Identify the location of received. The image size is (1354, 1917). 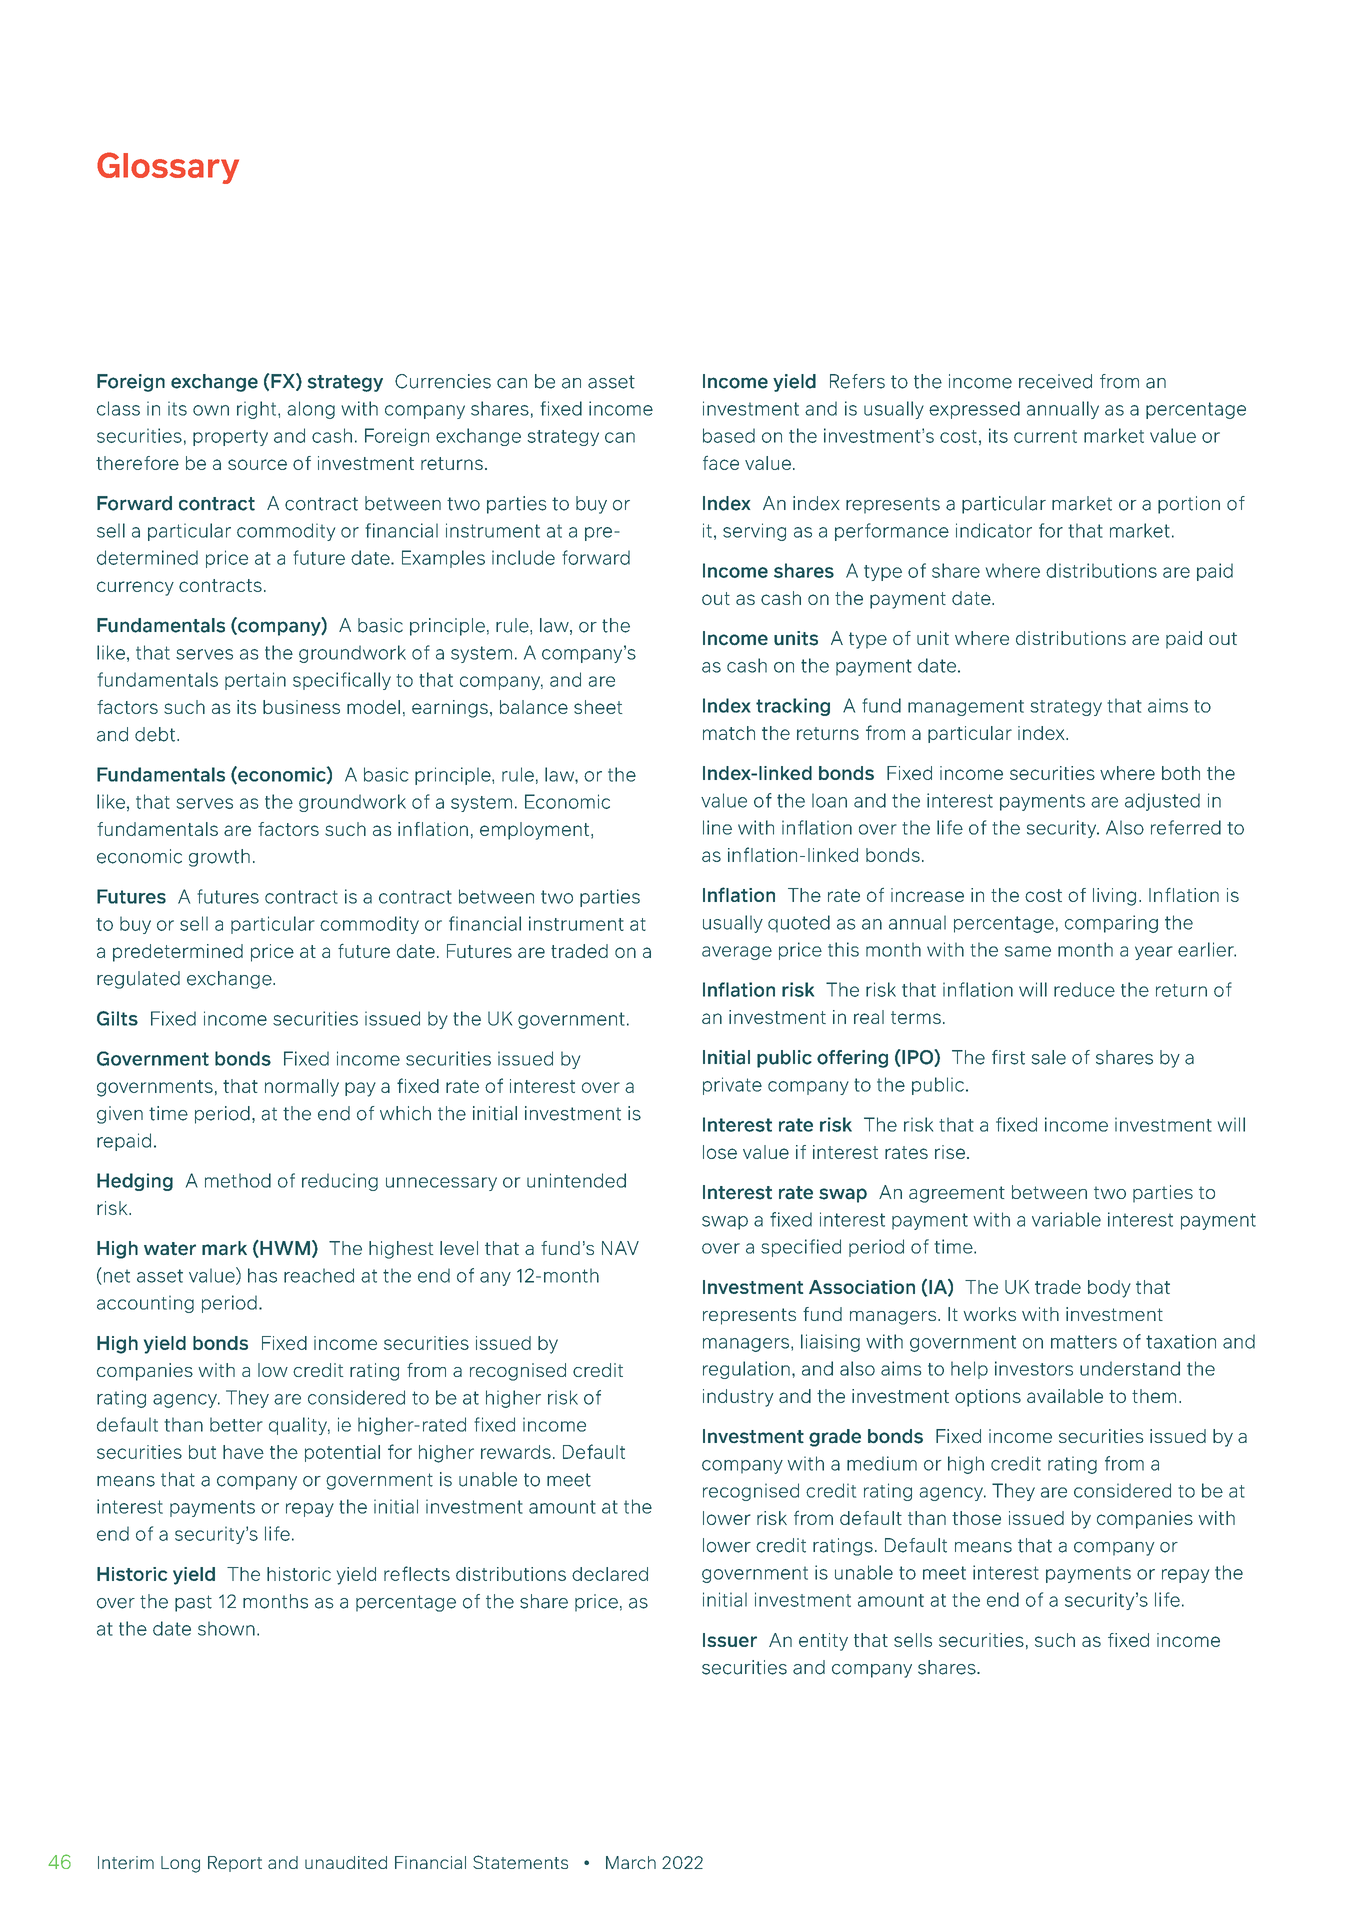
(1055, 381).
